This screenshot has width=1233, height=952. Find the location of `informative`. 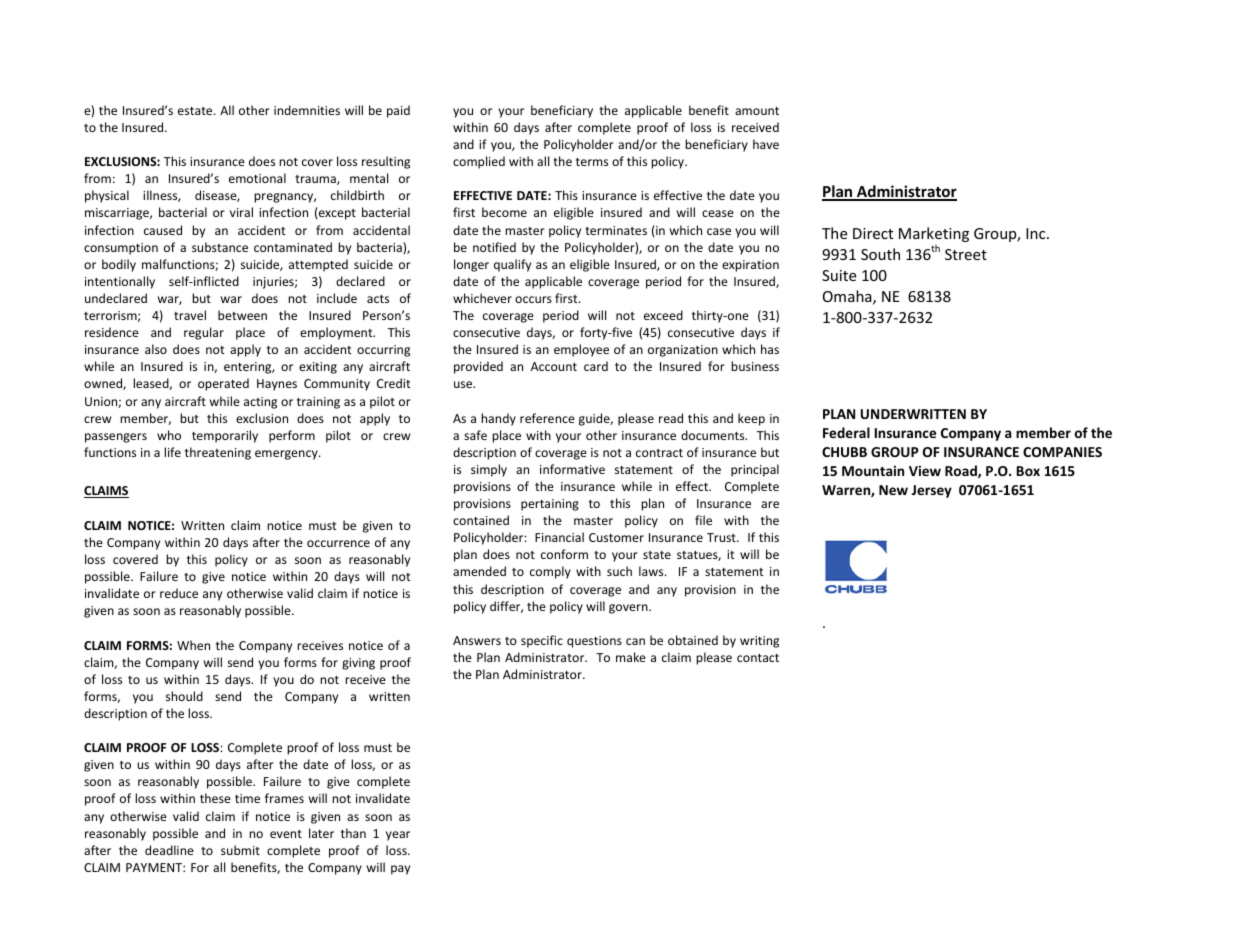

informative is located at coordinates (572, 469).
